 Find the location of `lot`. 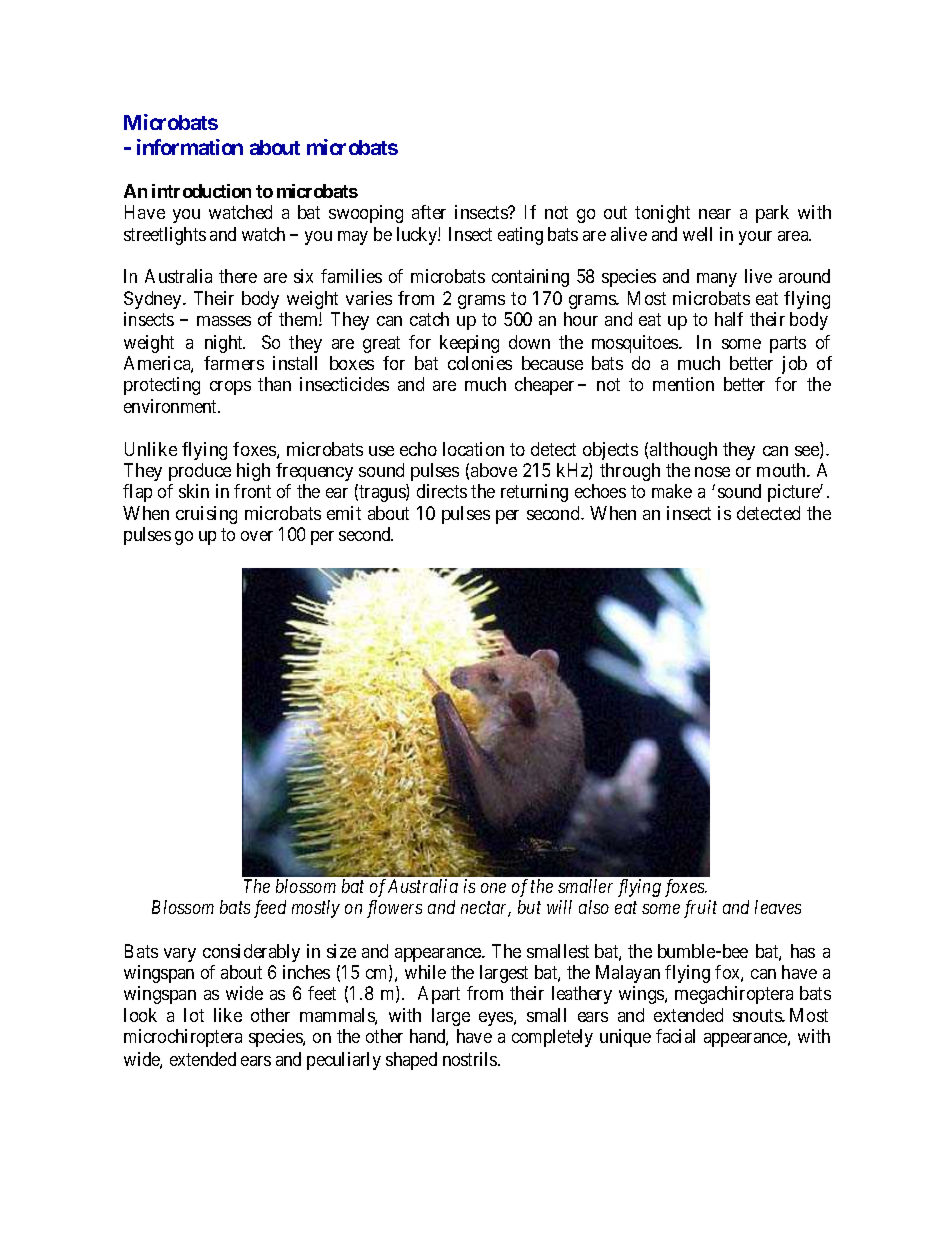

lot is located at coordinates (194, 1015).
